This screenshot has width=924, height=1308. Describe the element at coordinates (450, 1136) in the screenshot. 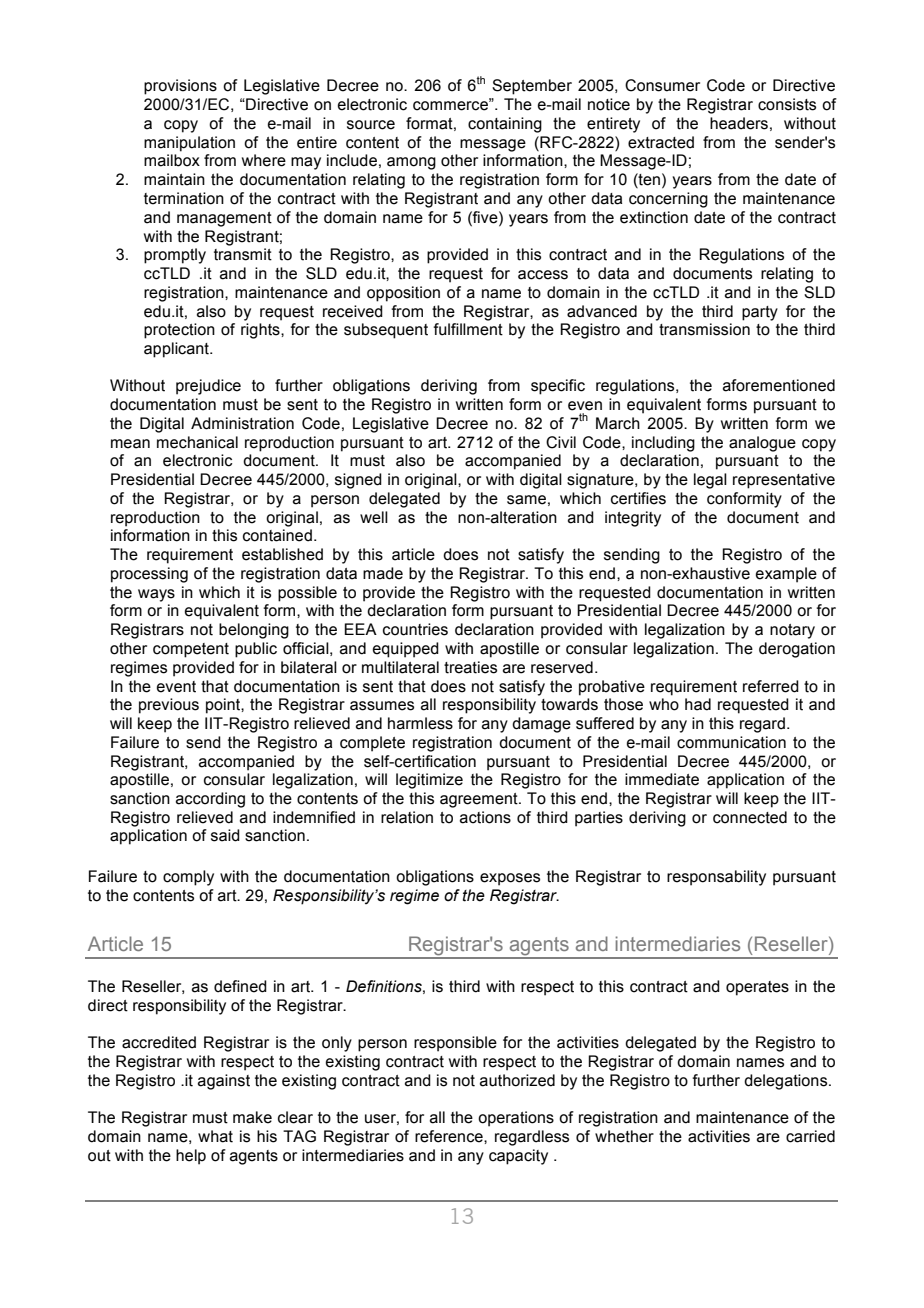

I see `reference` at that location.
